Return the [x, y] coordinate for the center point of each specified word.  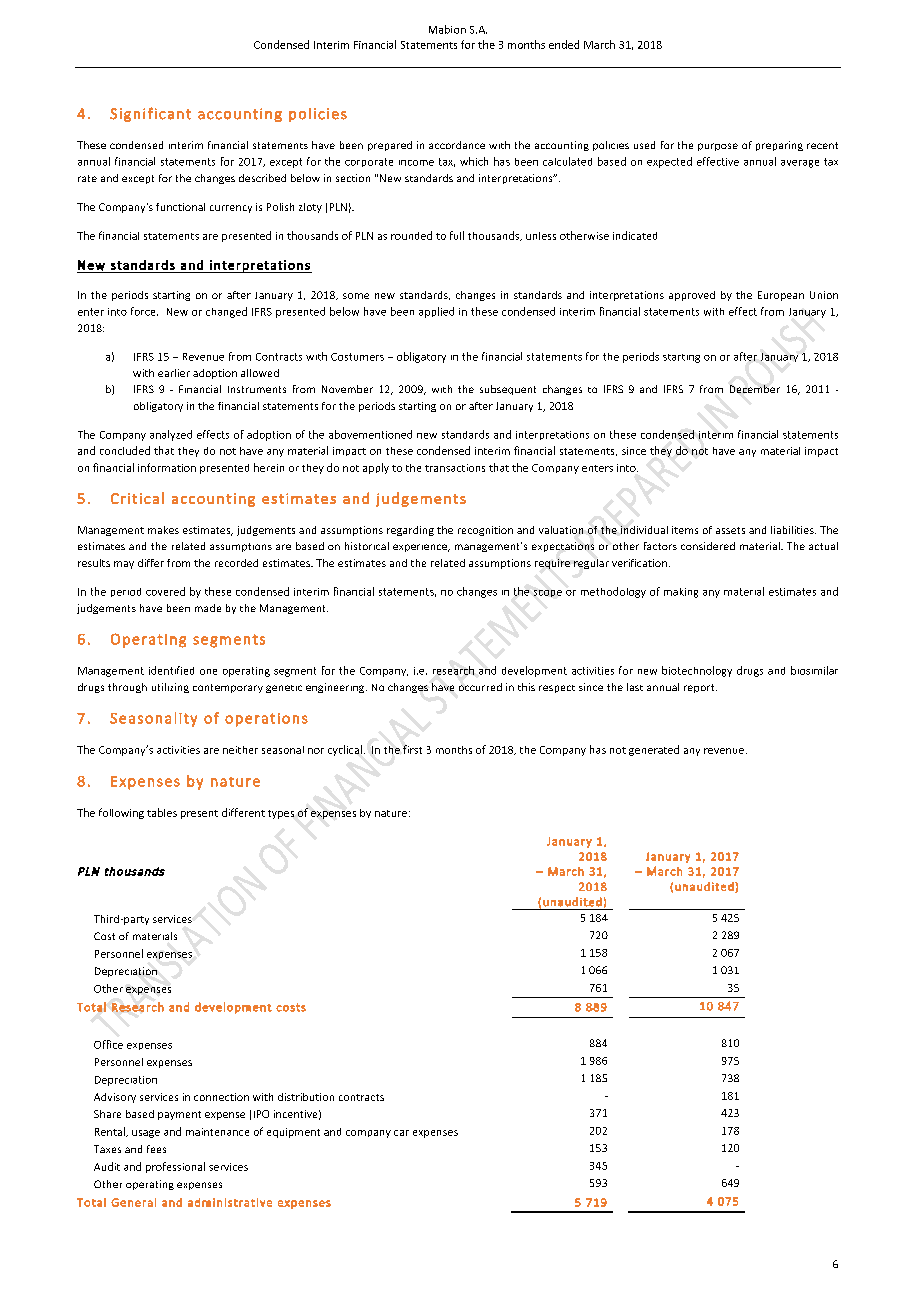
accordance [457, 145]
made [208, 608]
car [401, 1133]
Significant [150, 114]
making [681, 593]
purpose [718, 147]
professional [175, 1167]
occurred [480, 687]
